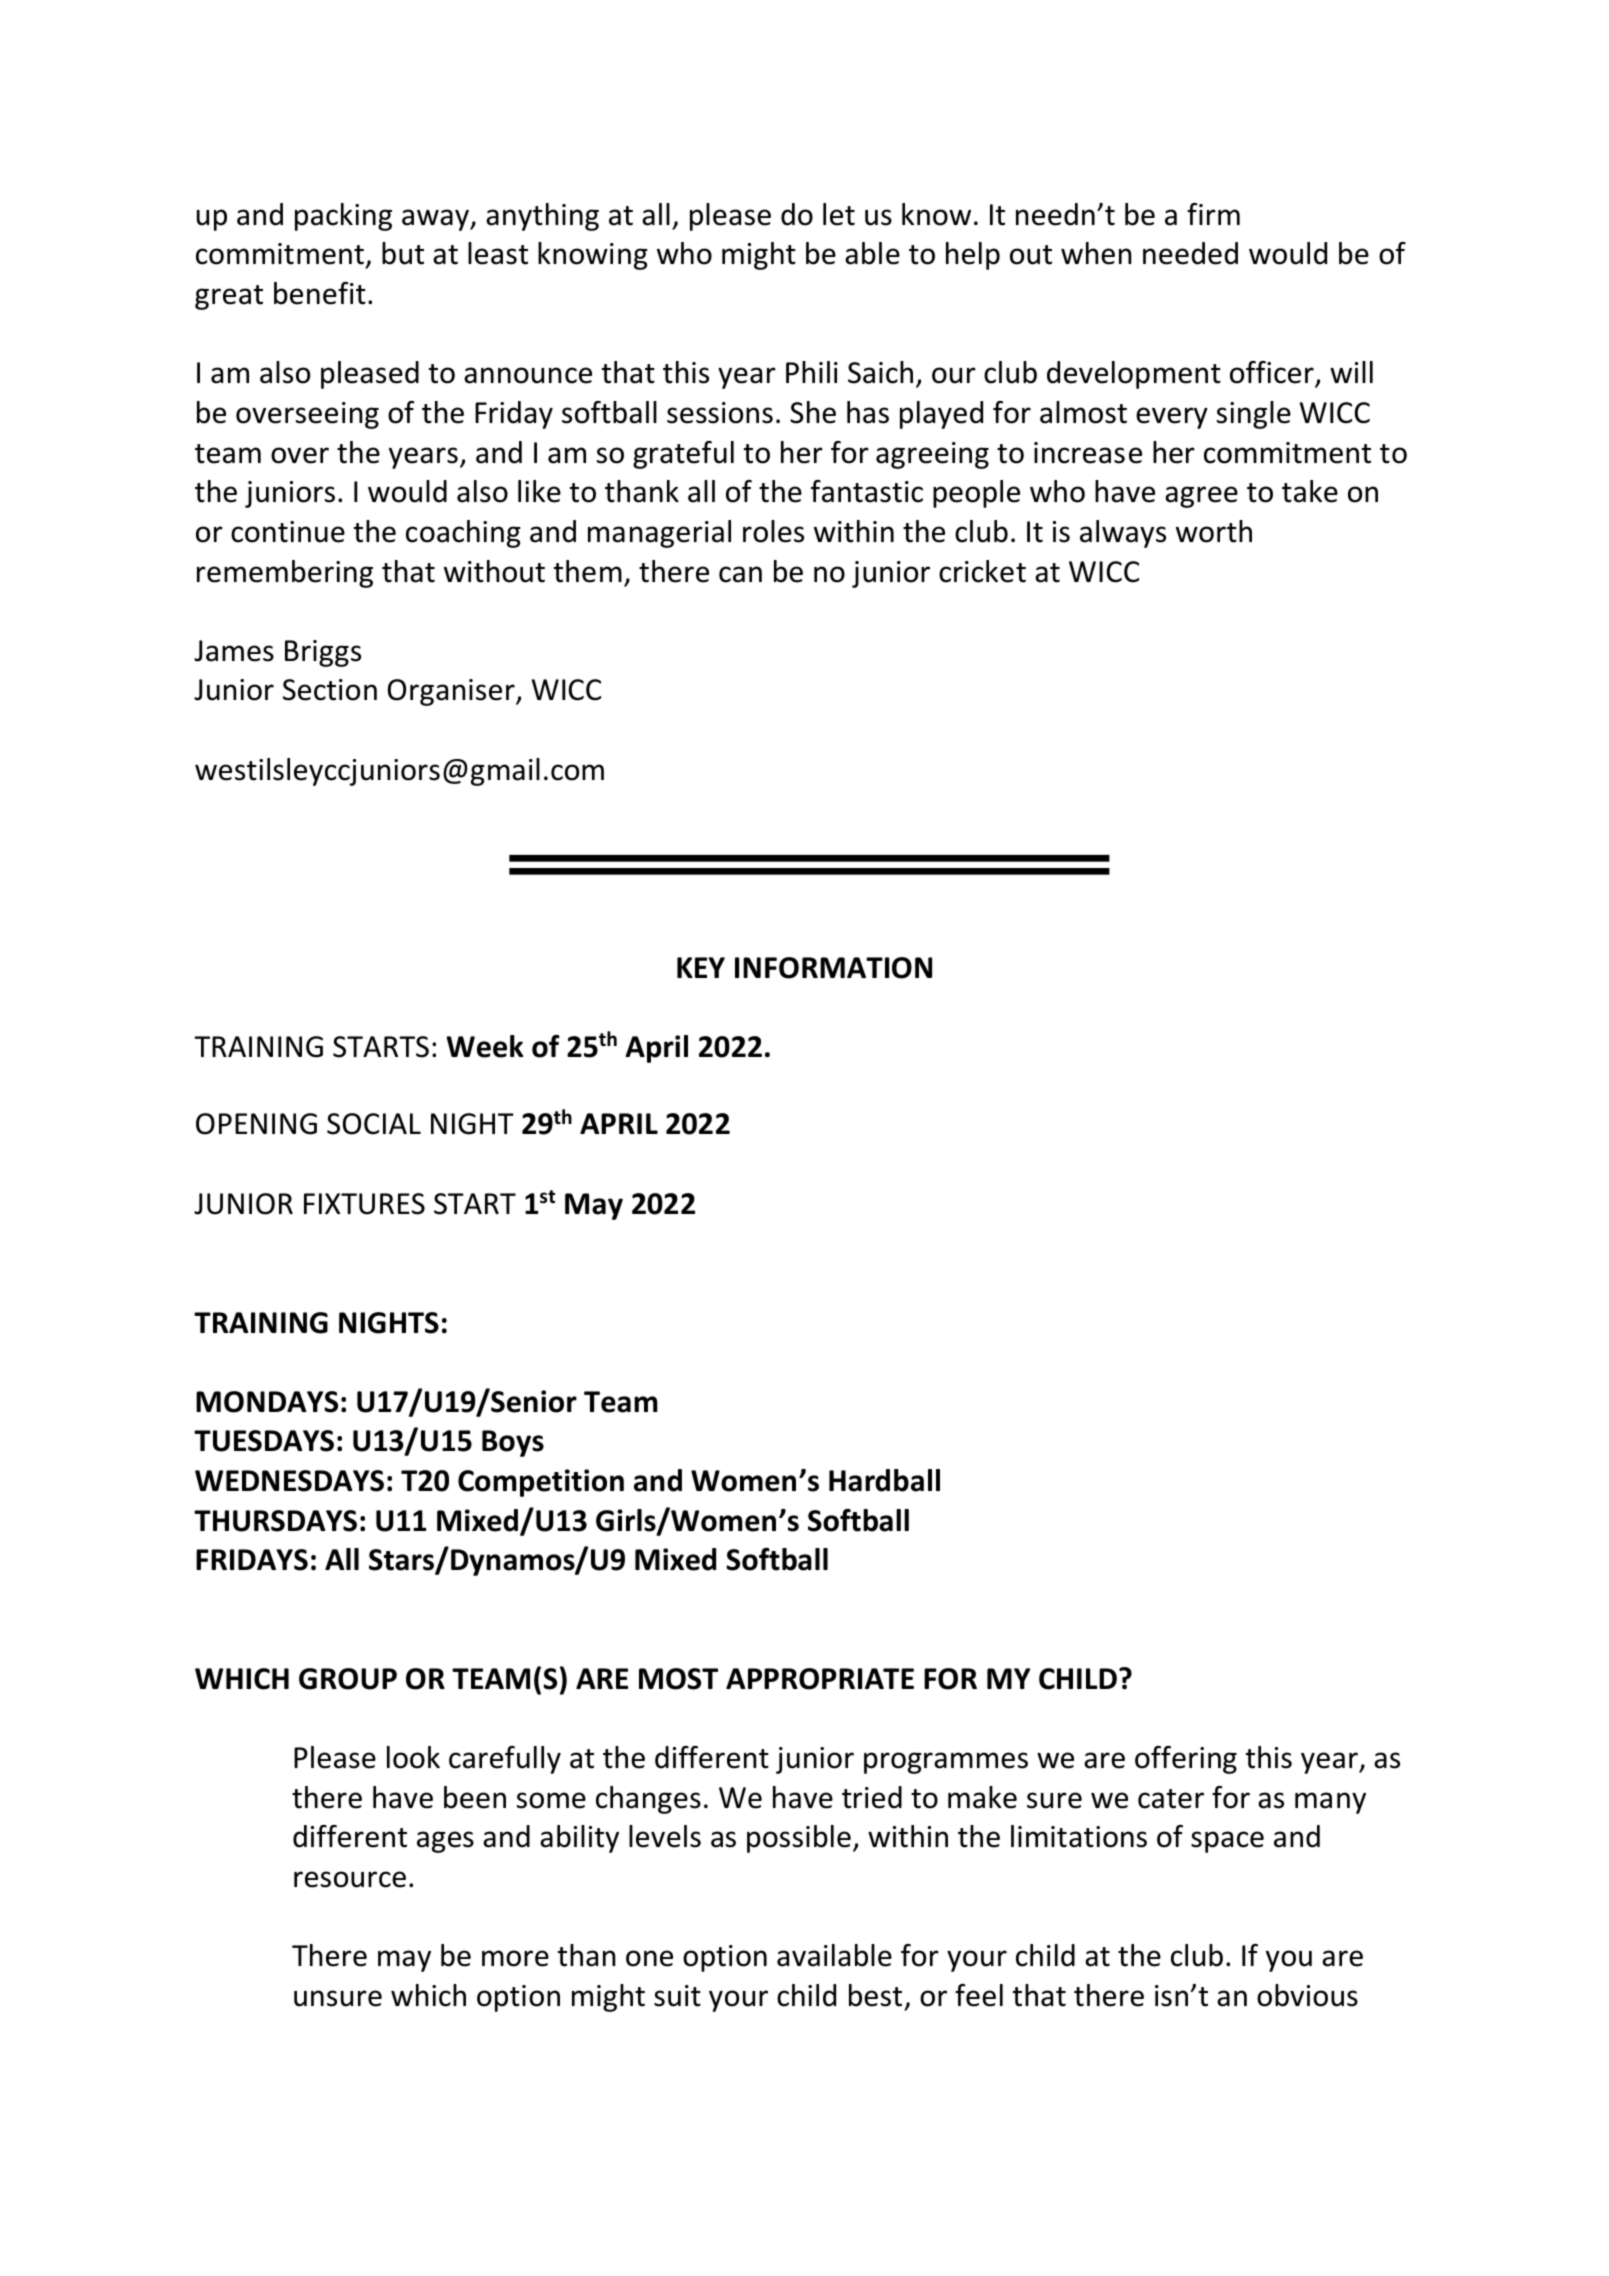 This page has width=1609, height=2276. Describe the element at coordinates (839, 214) in the page. I see `let` at that location.
